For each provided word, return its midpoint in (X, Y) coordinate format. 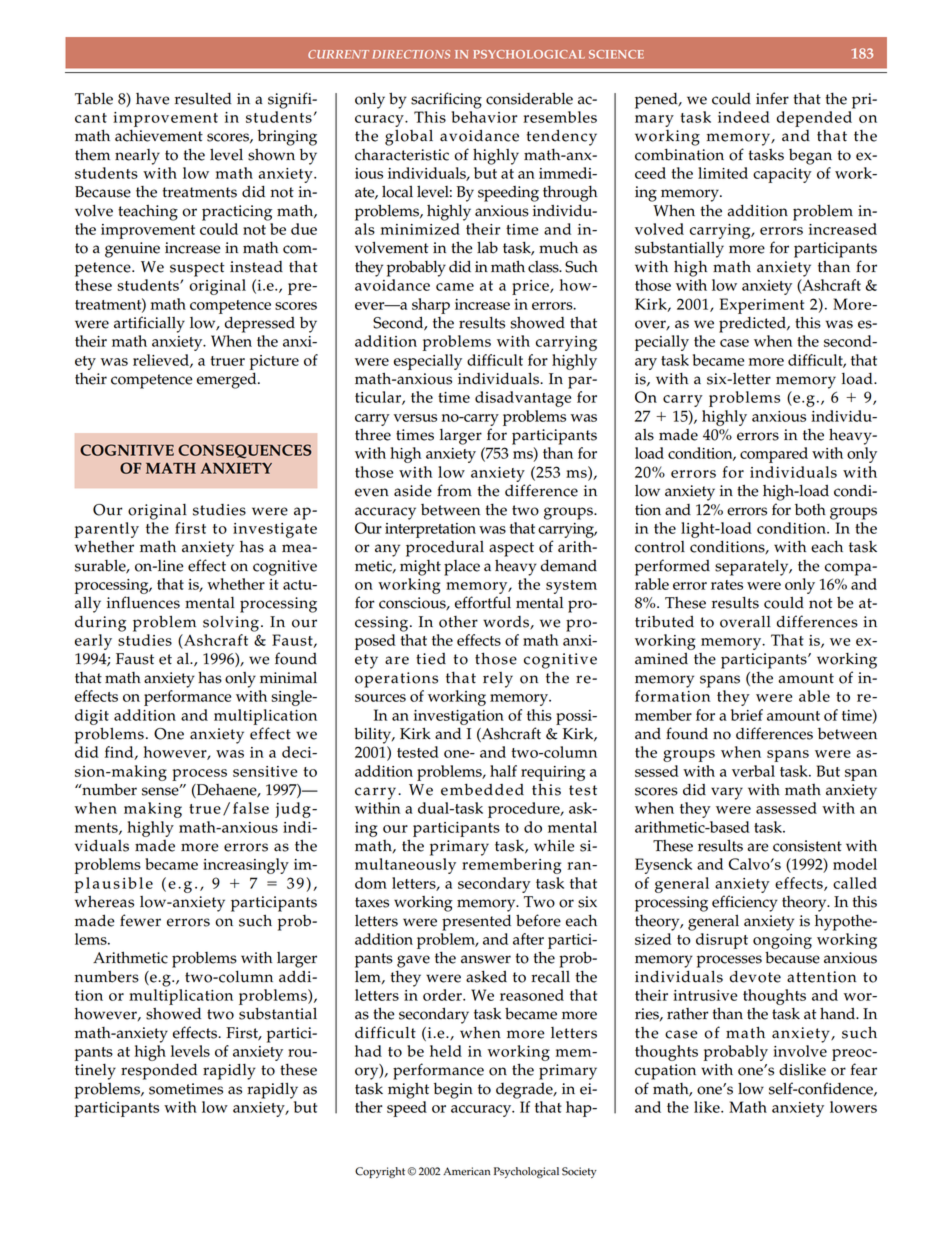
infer (772, 98)
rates (727, 585)
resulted (203, 99)
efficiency (745, 903)
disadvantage (523, 399)
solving (231, 624)
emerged (228, 380)
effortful (483, 602)
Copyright (380, 1172)
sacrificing (446, 100)
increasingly (246, 866)
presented (476, 922)
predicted (753, 325)
